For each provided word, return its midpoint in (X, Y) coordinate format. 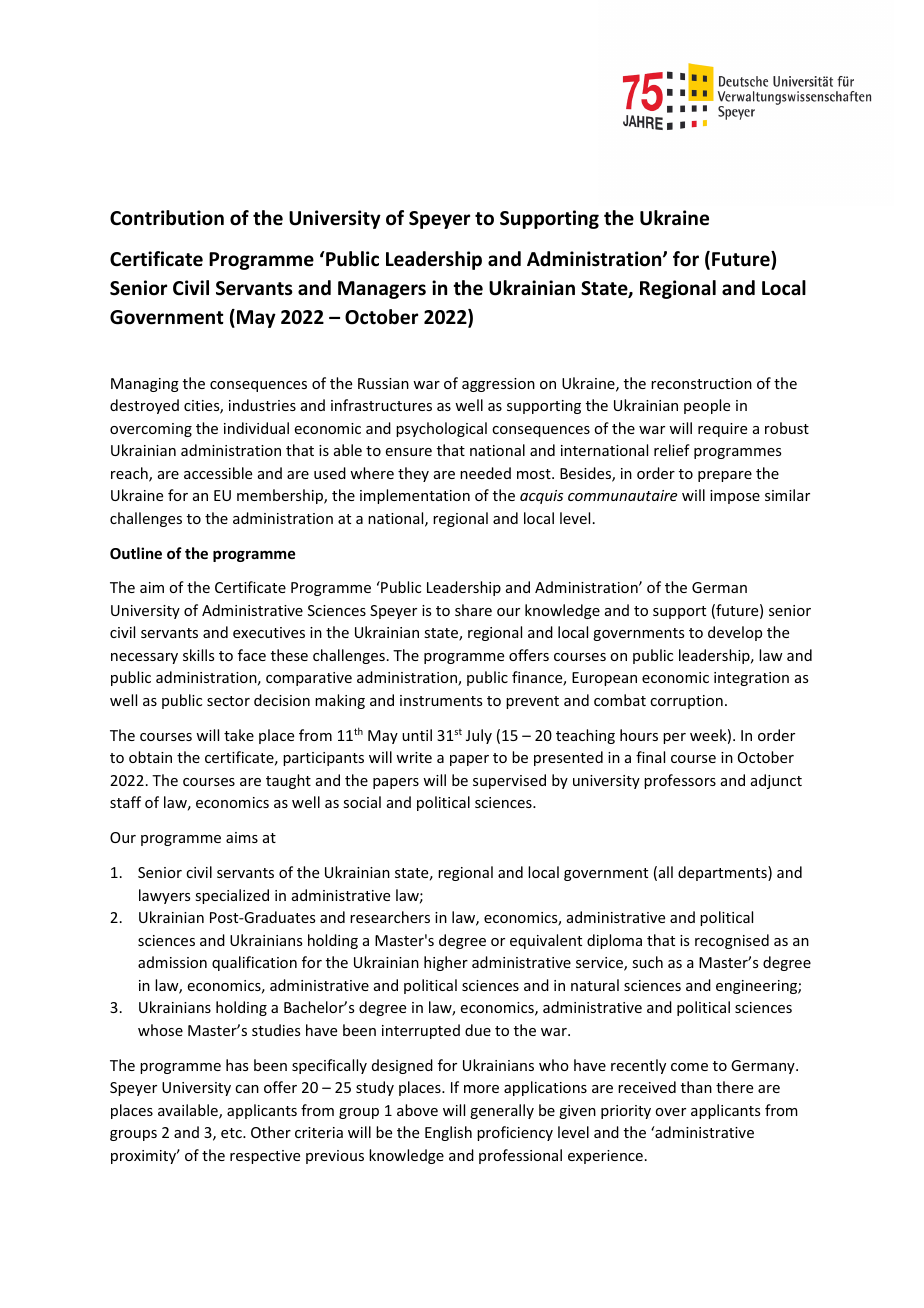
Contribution (167, 218)
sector (228, 701)
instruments (441, 700)
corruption (686, 702)
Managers (382, 290)
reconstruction (701, 383)
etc (232, 1133)
